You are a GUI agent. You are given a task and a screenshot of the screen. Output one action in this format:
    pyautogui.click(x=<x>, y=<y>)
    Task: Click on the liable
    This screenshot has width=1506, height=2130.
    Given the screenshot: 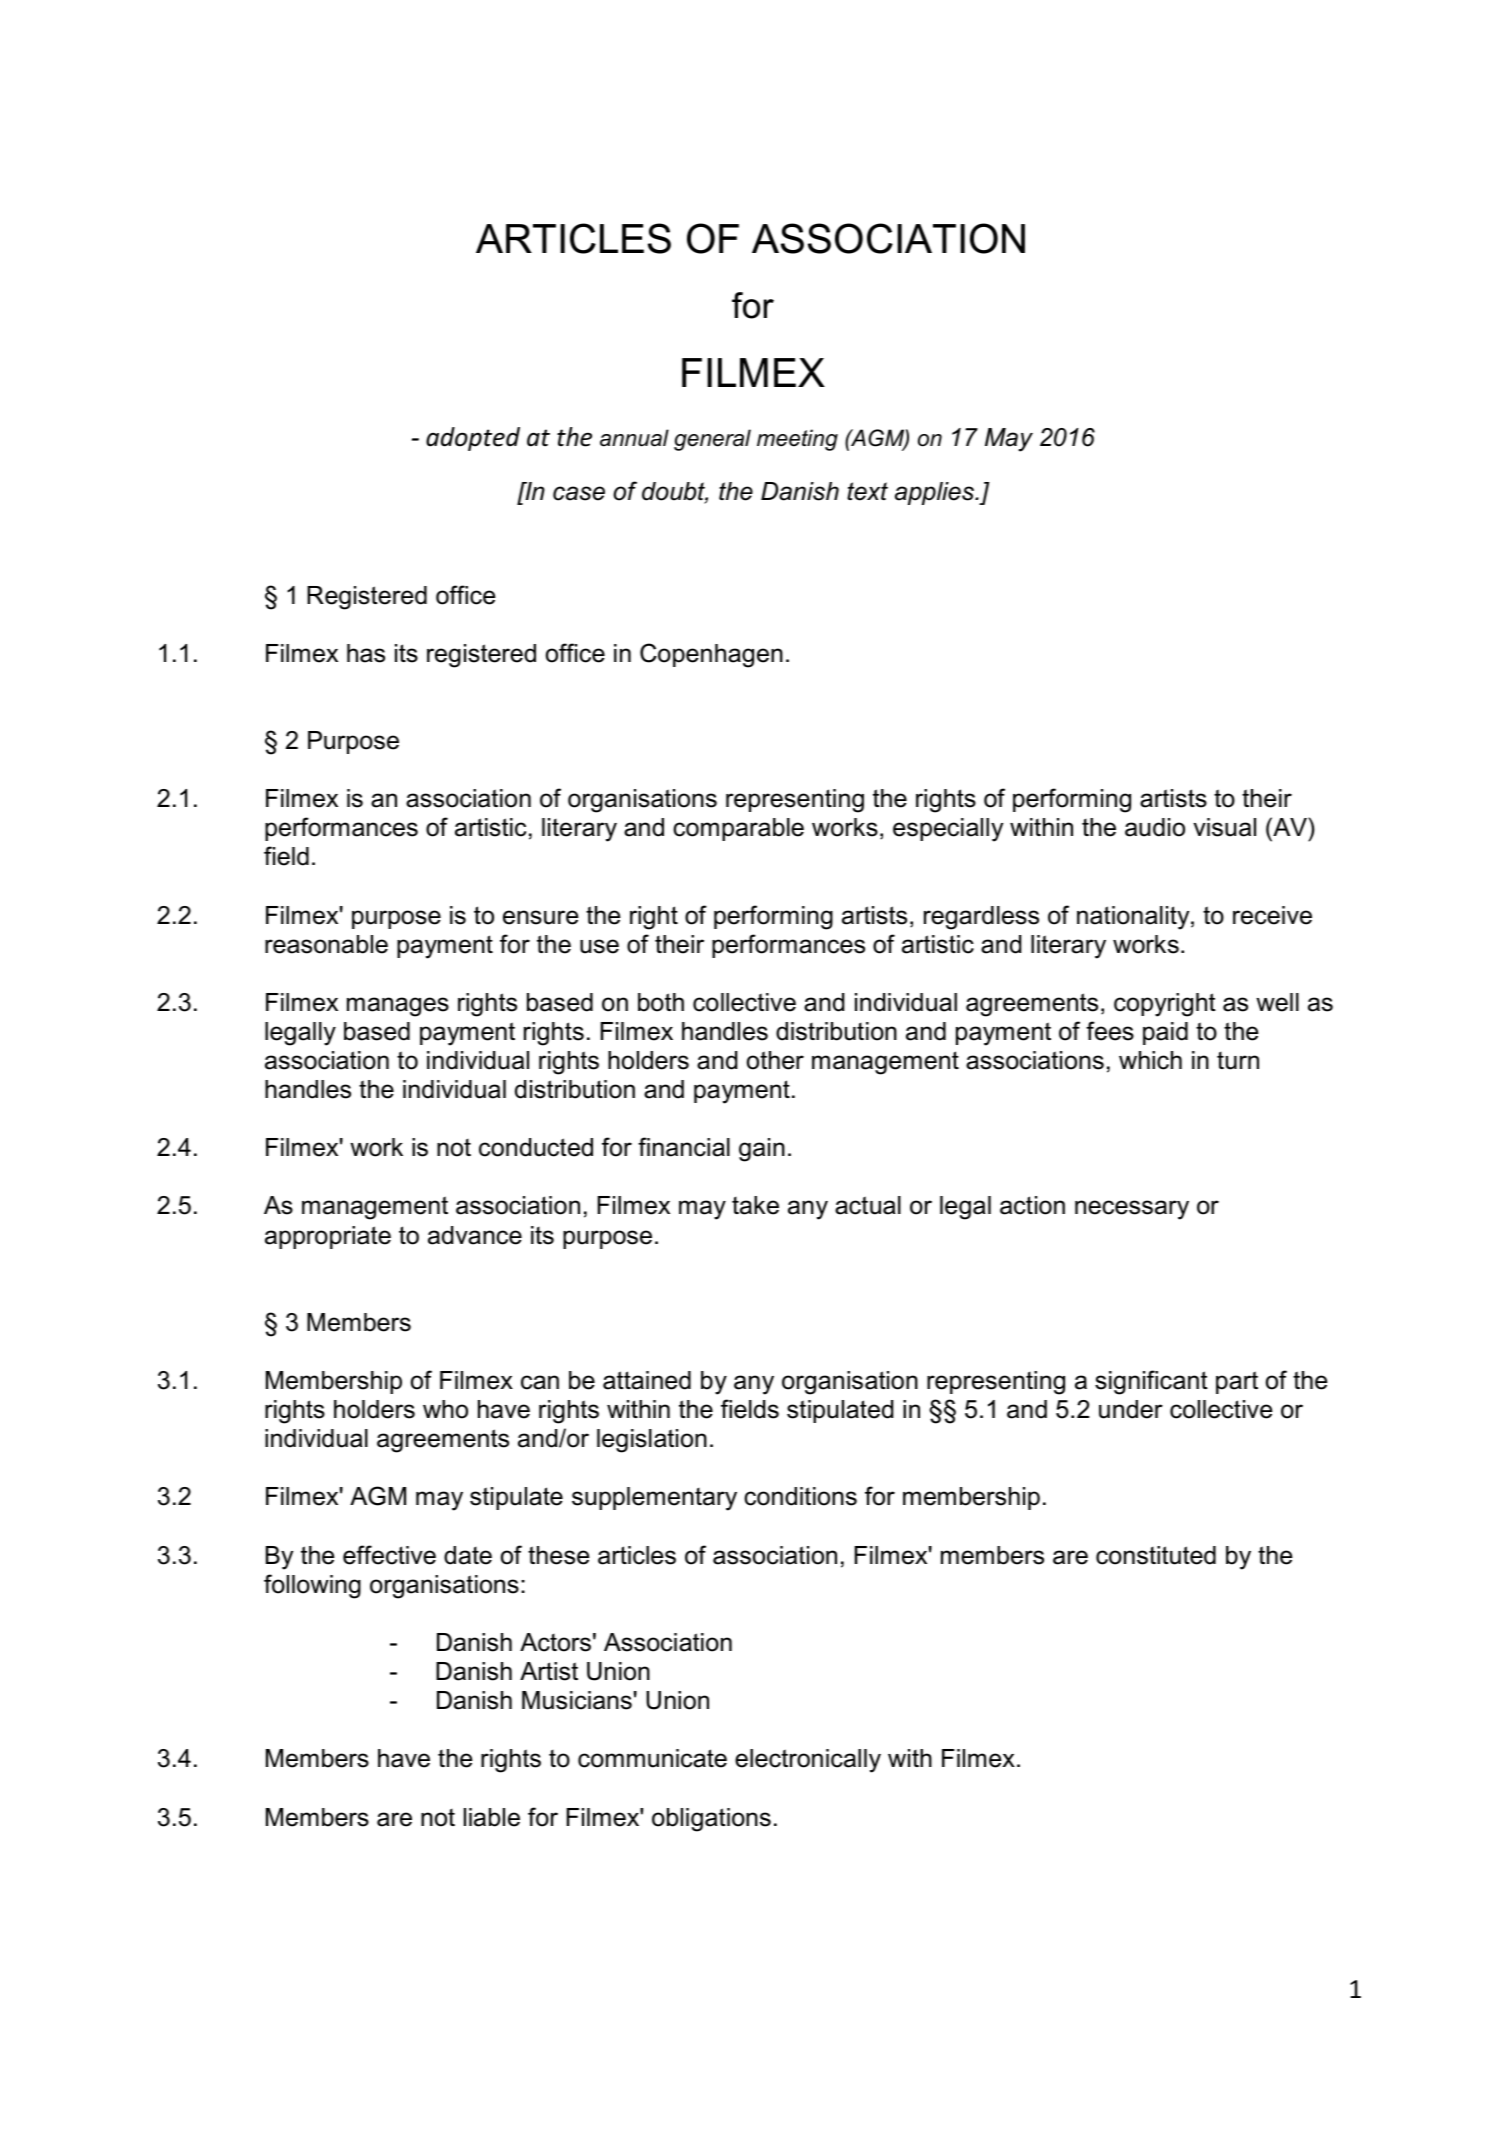 What is the action you would take?
    pyautogui.click(x=492, y=1817)
